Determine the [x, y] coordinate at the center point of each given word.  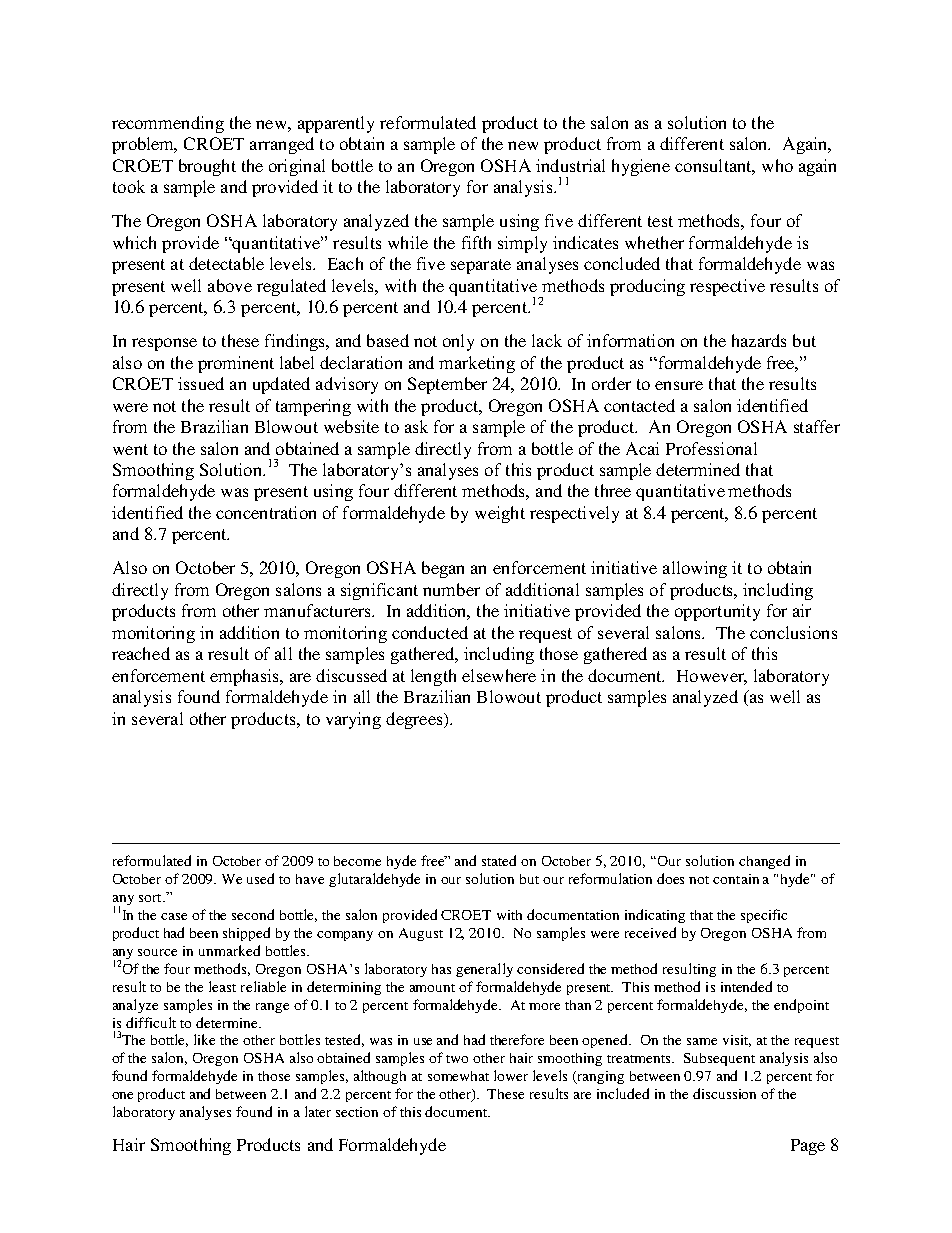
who [777, 165]
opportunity [717, 612]
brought [207, 167]
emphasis [245, 677]
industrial [570, 165]
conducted [430, 632]
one [122, 1095]
